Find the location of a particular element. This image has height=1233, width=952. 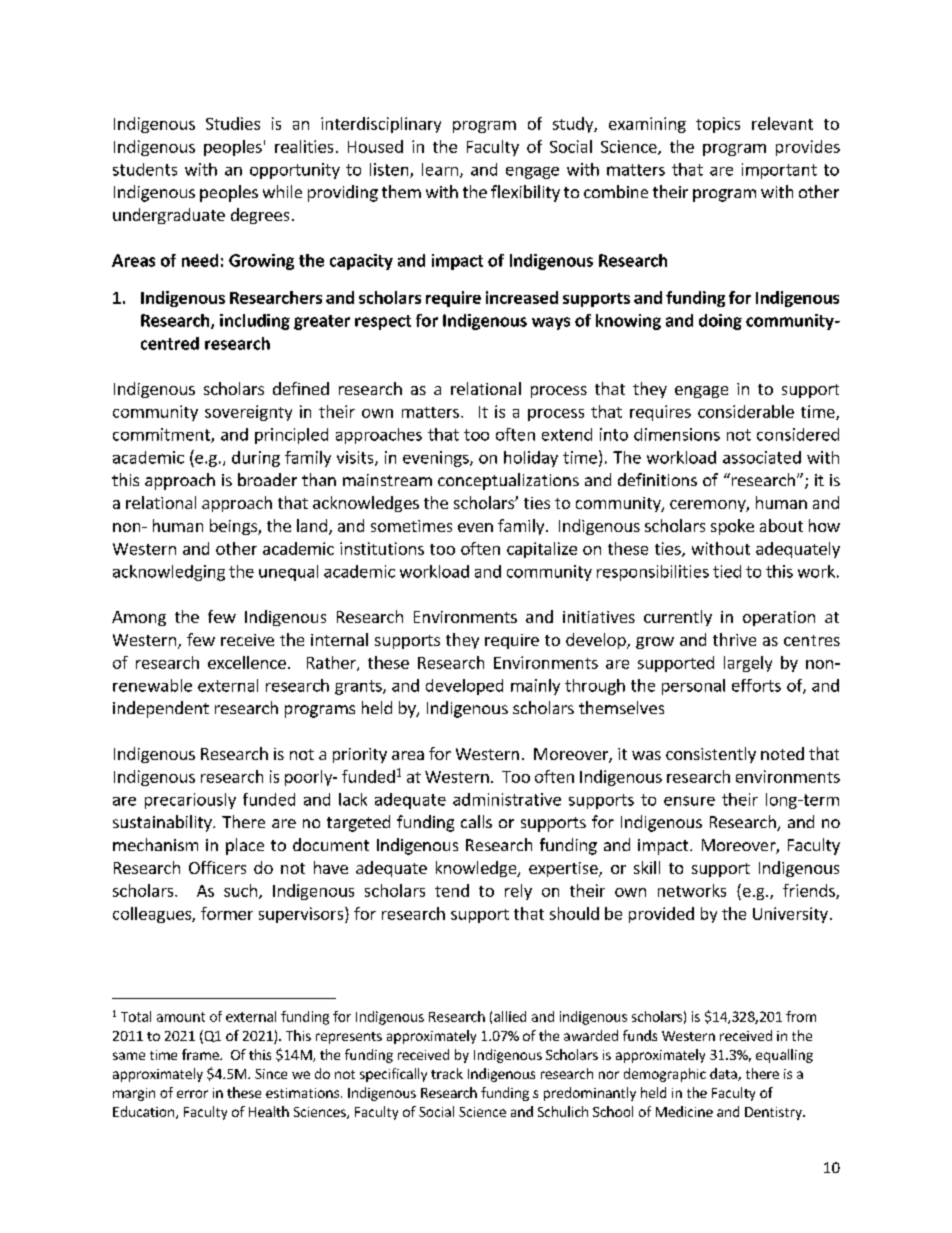

error is located at coordinates (192, 1094).
